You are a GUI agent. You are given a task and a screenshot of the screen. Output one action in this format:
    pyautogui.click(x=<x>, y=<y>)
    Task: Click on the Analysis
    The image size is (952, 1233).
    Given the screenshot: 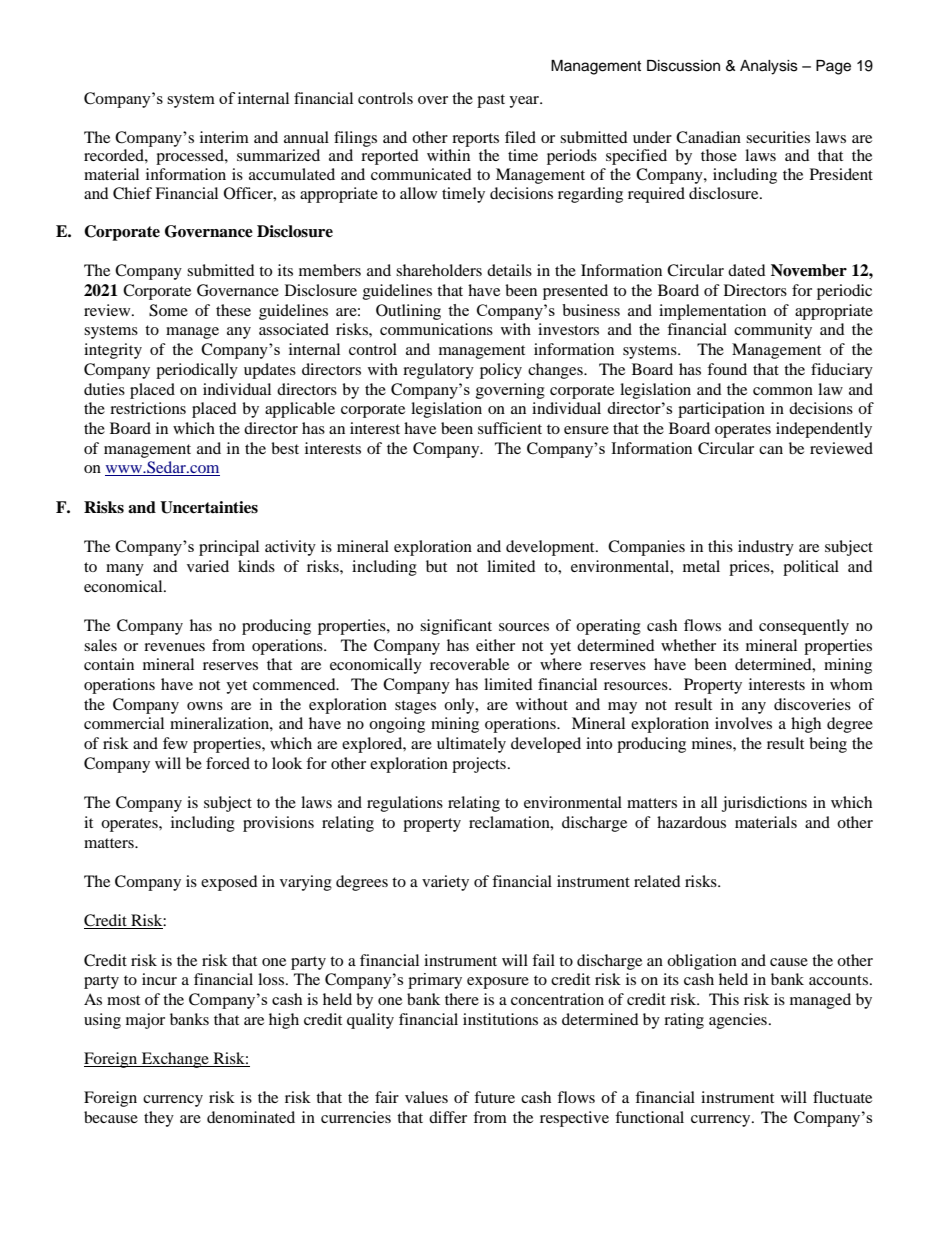 What is the action you would take?
    pyautogui.click(x=769, y=67)
